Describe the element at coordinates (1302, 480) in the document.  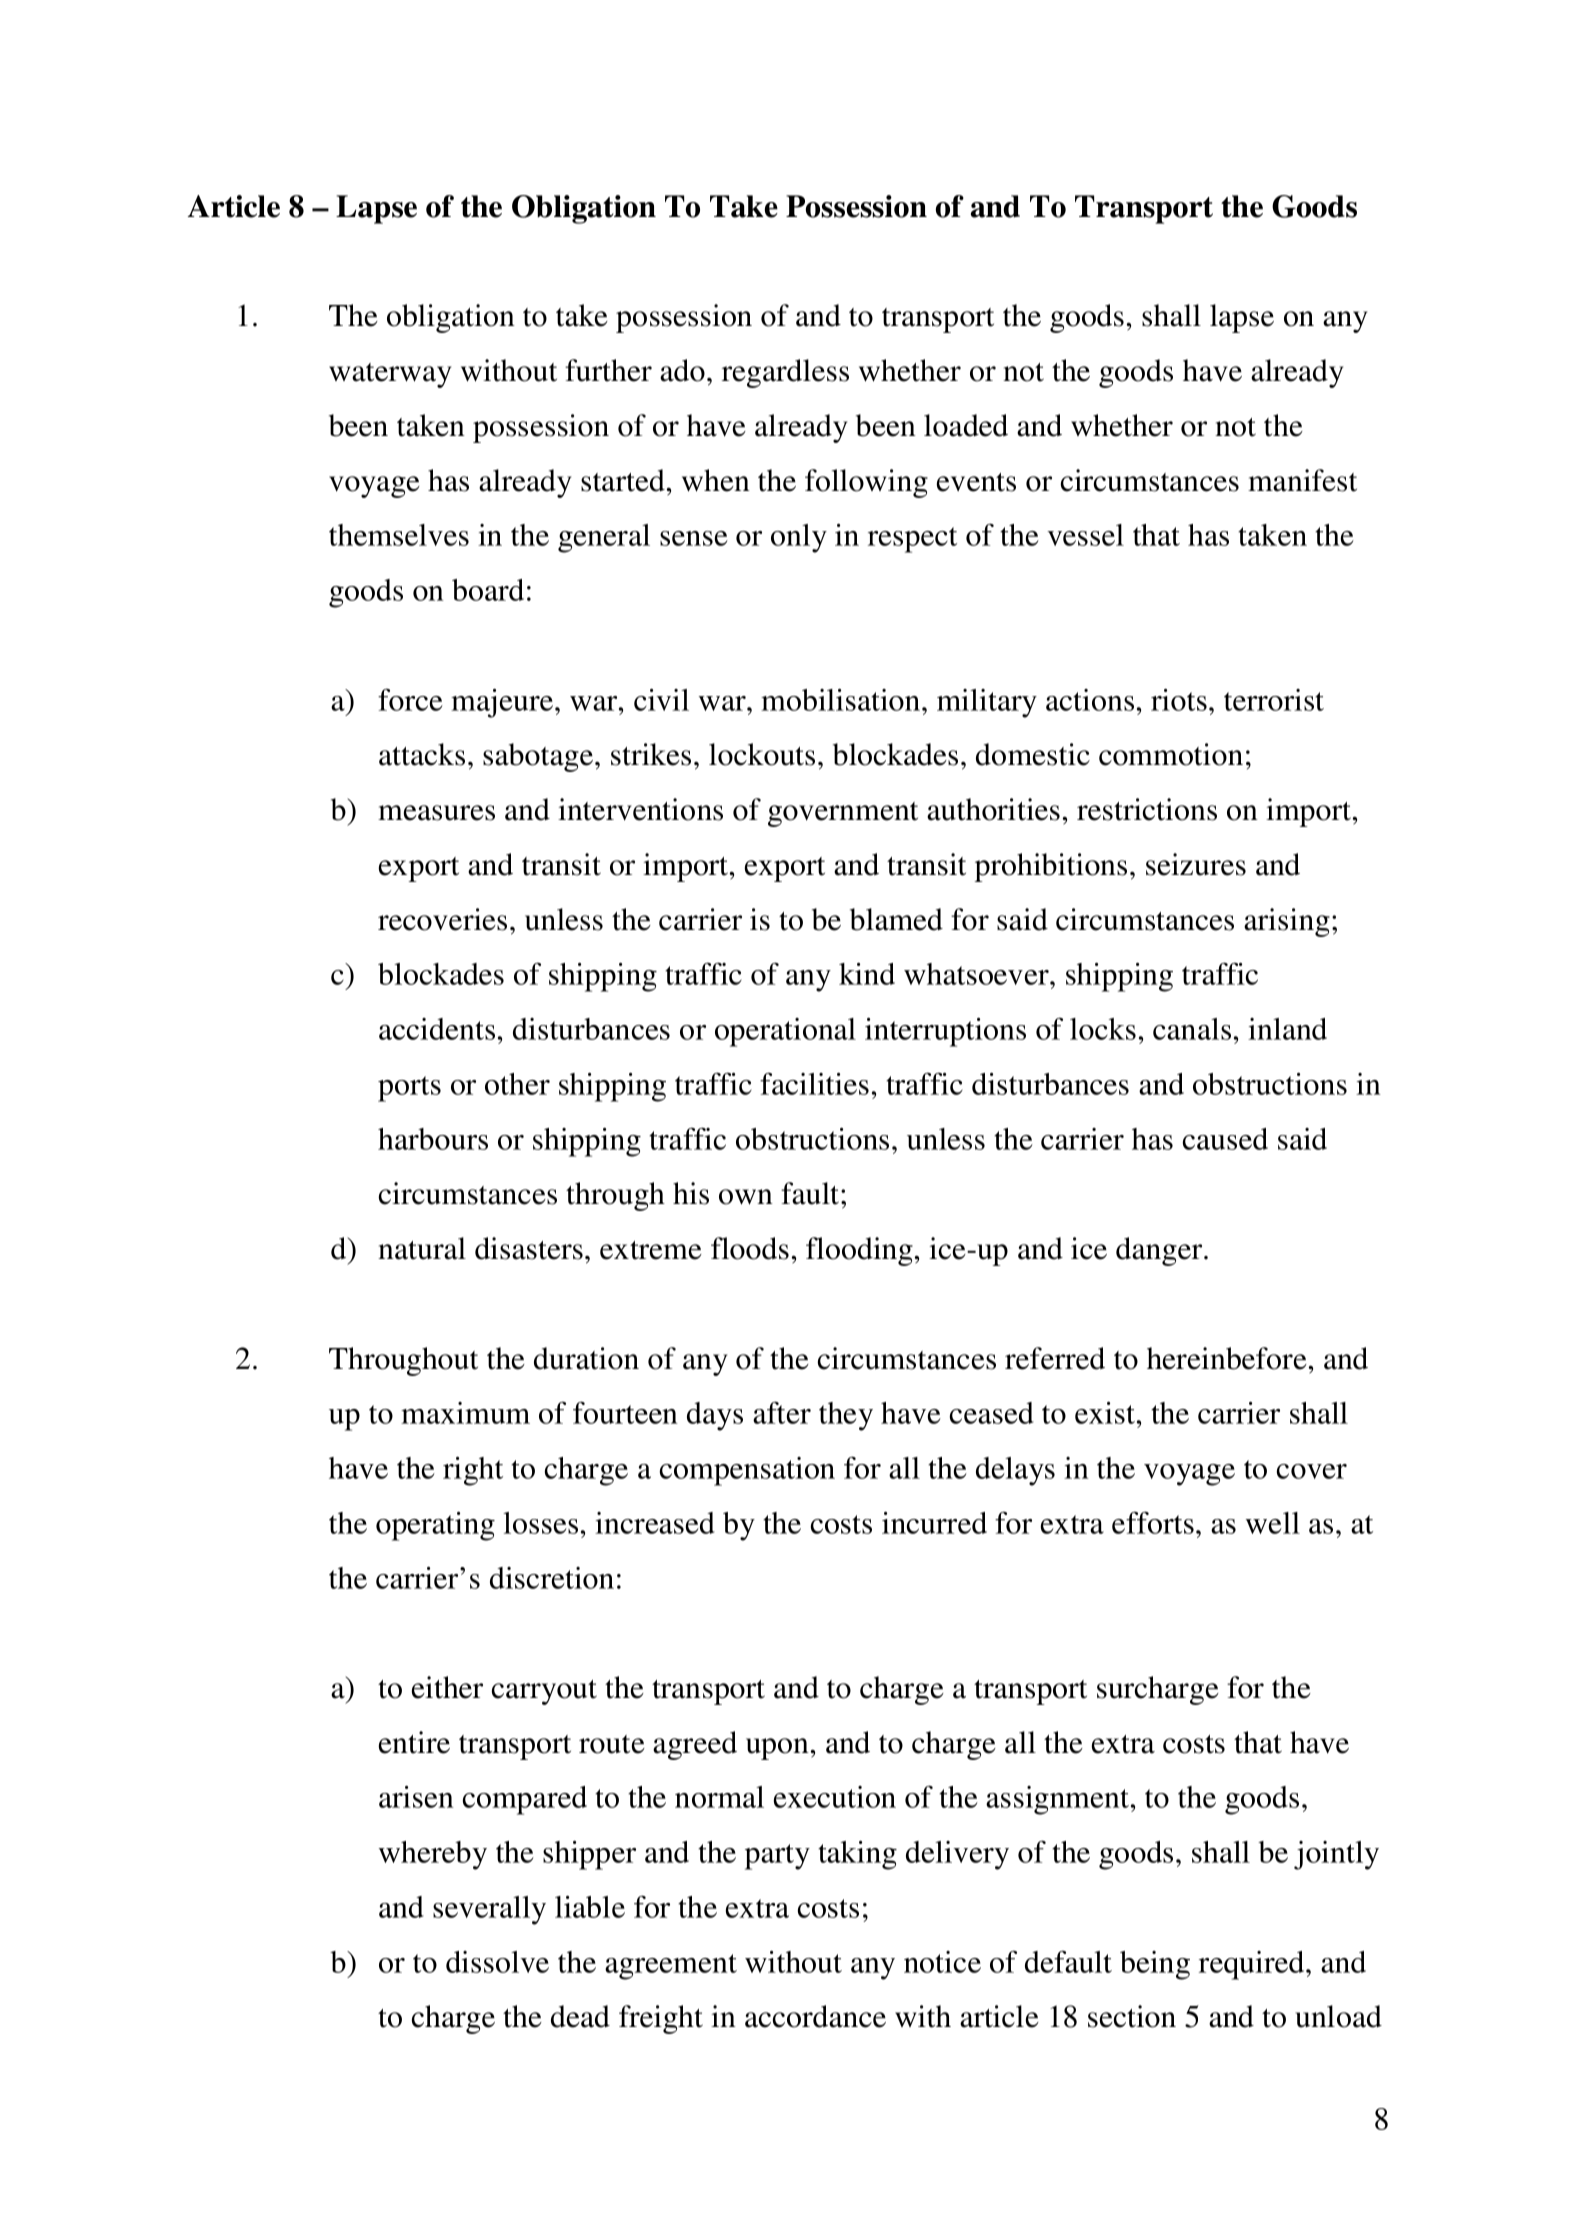
I see `manifest` at that location.
